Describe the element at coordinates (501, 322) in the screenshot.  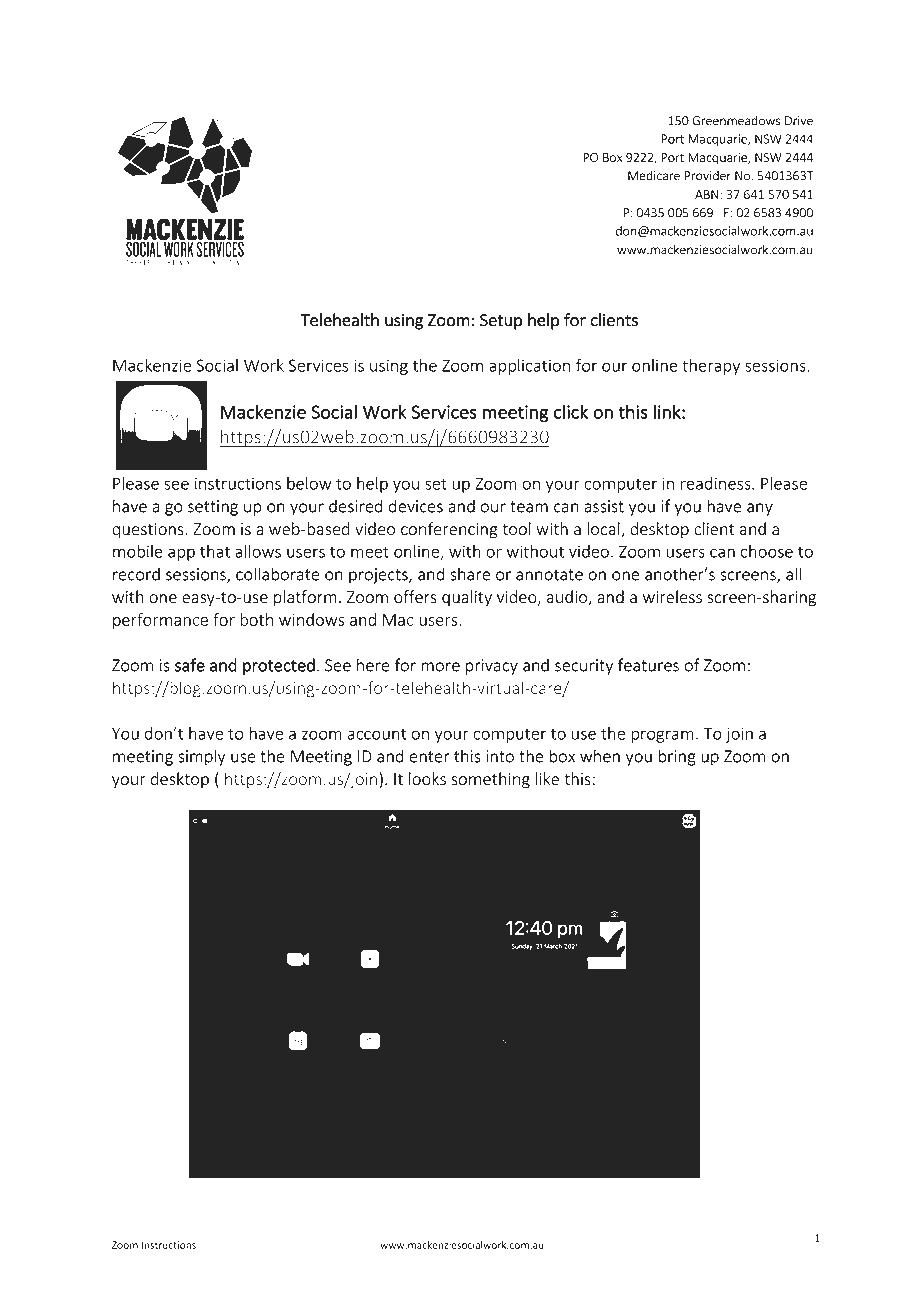
I see `Setup` at that location.
